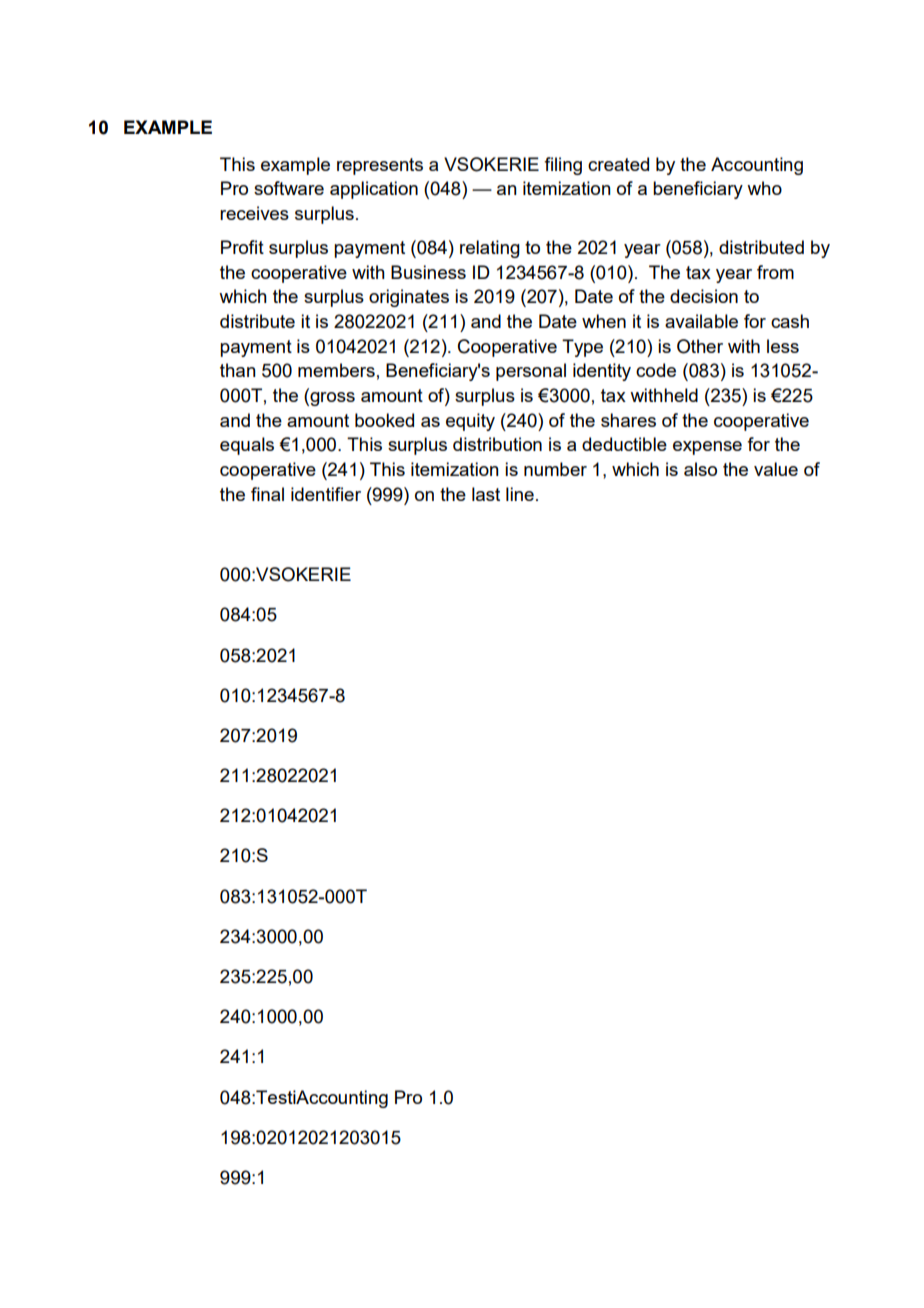 The height and width of the page is (1308, 924). I want to click on identifier, so click(326, 494).
